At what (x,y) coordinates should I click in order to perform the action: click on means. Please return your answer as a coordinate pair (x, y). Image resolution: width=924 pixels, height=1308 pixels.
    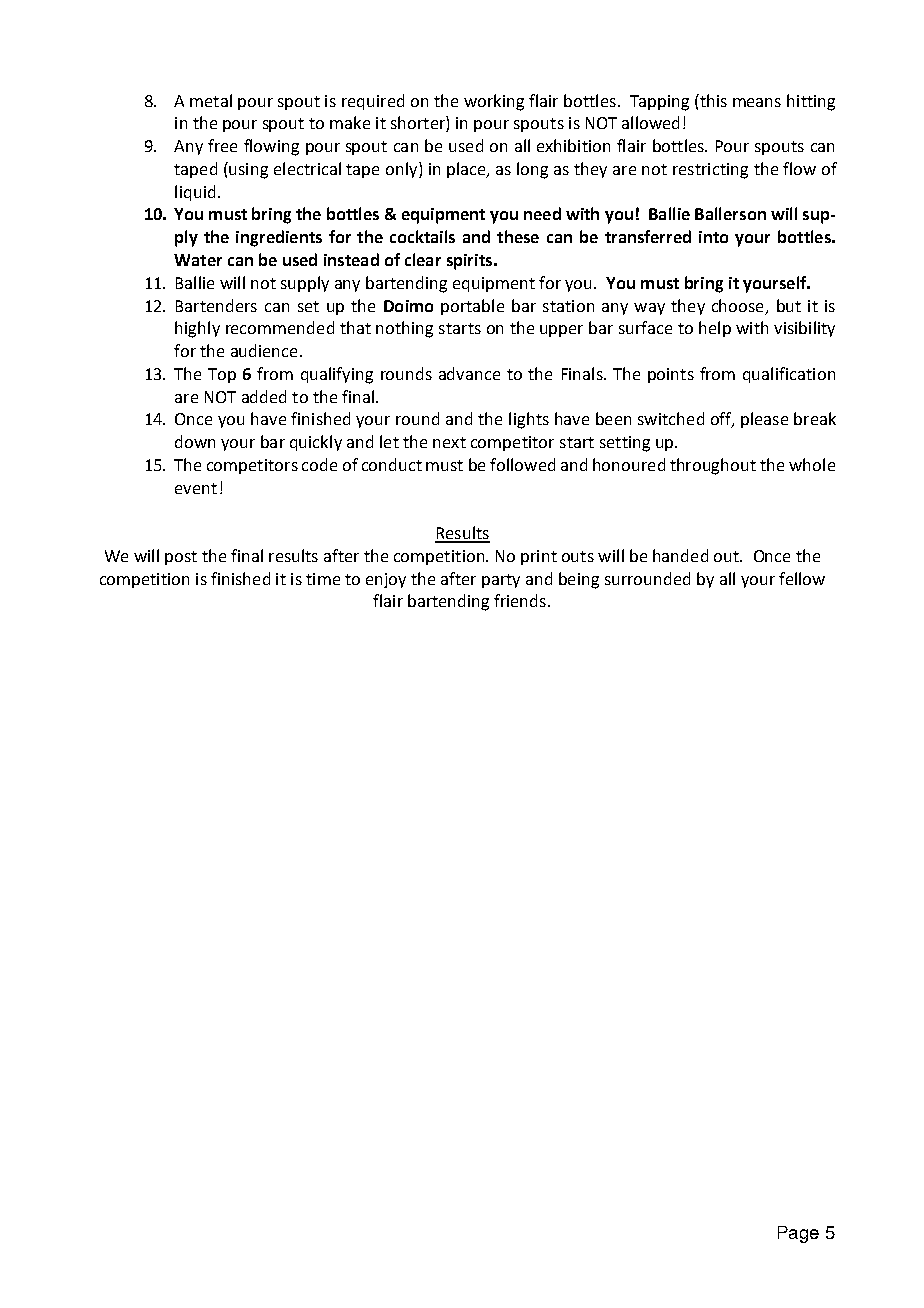
    Looking at the image, I should click on (757, 102).
